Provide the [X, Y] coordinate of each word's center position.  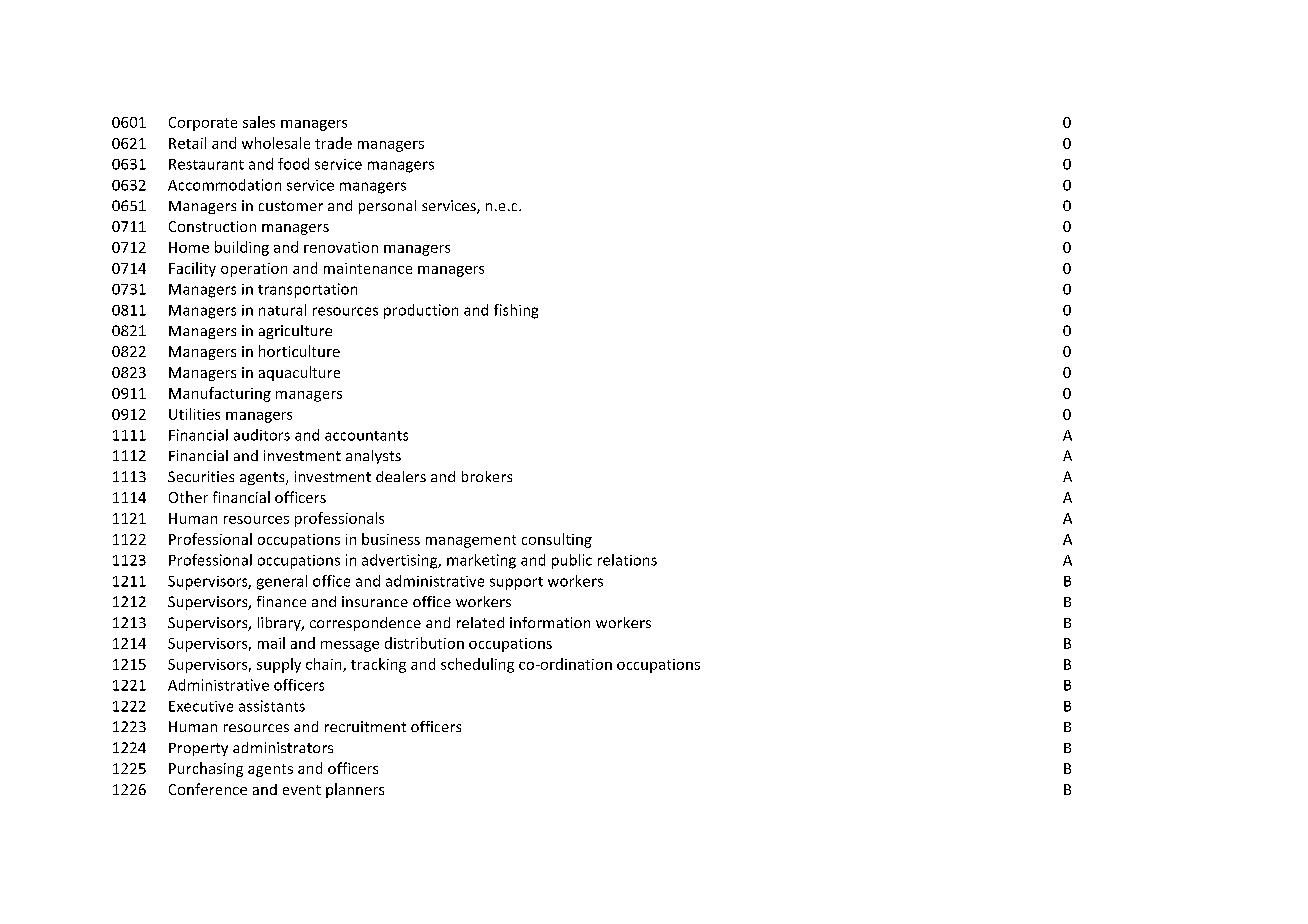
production [421, 311]
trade [333, 143]
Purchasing [206, 769]
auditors [262, 435]
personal [387, 207]
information [550, 622]
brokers [487, 476]
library [280, 624]
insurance [375, 601]
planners [355, 790]
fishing [516, 311]
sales [259, 122]
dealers [401, 476]
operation [254, 270]
